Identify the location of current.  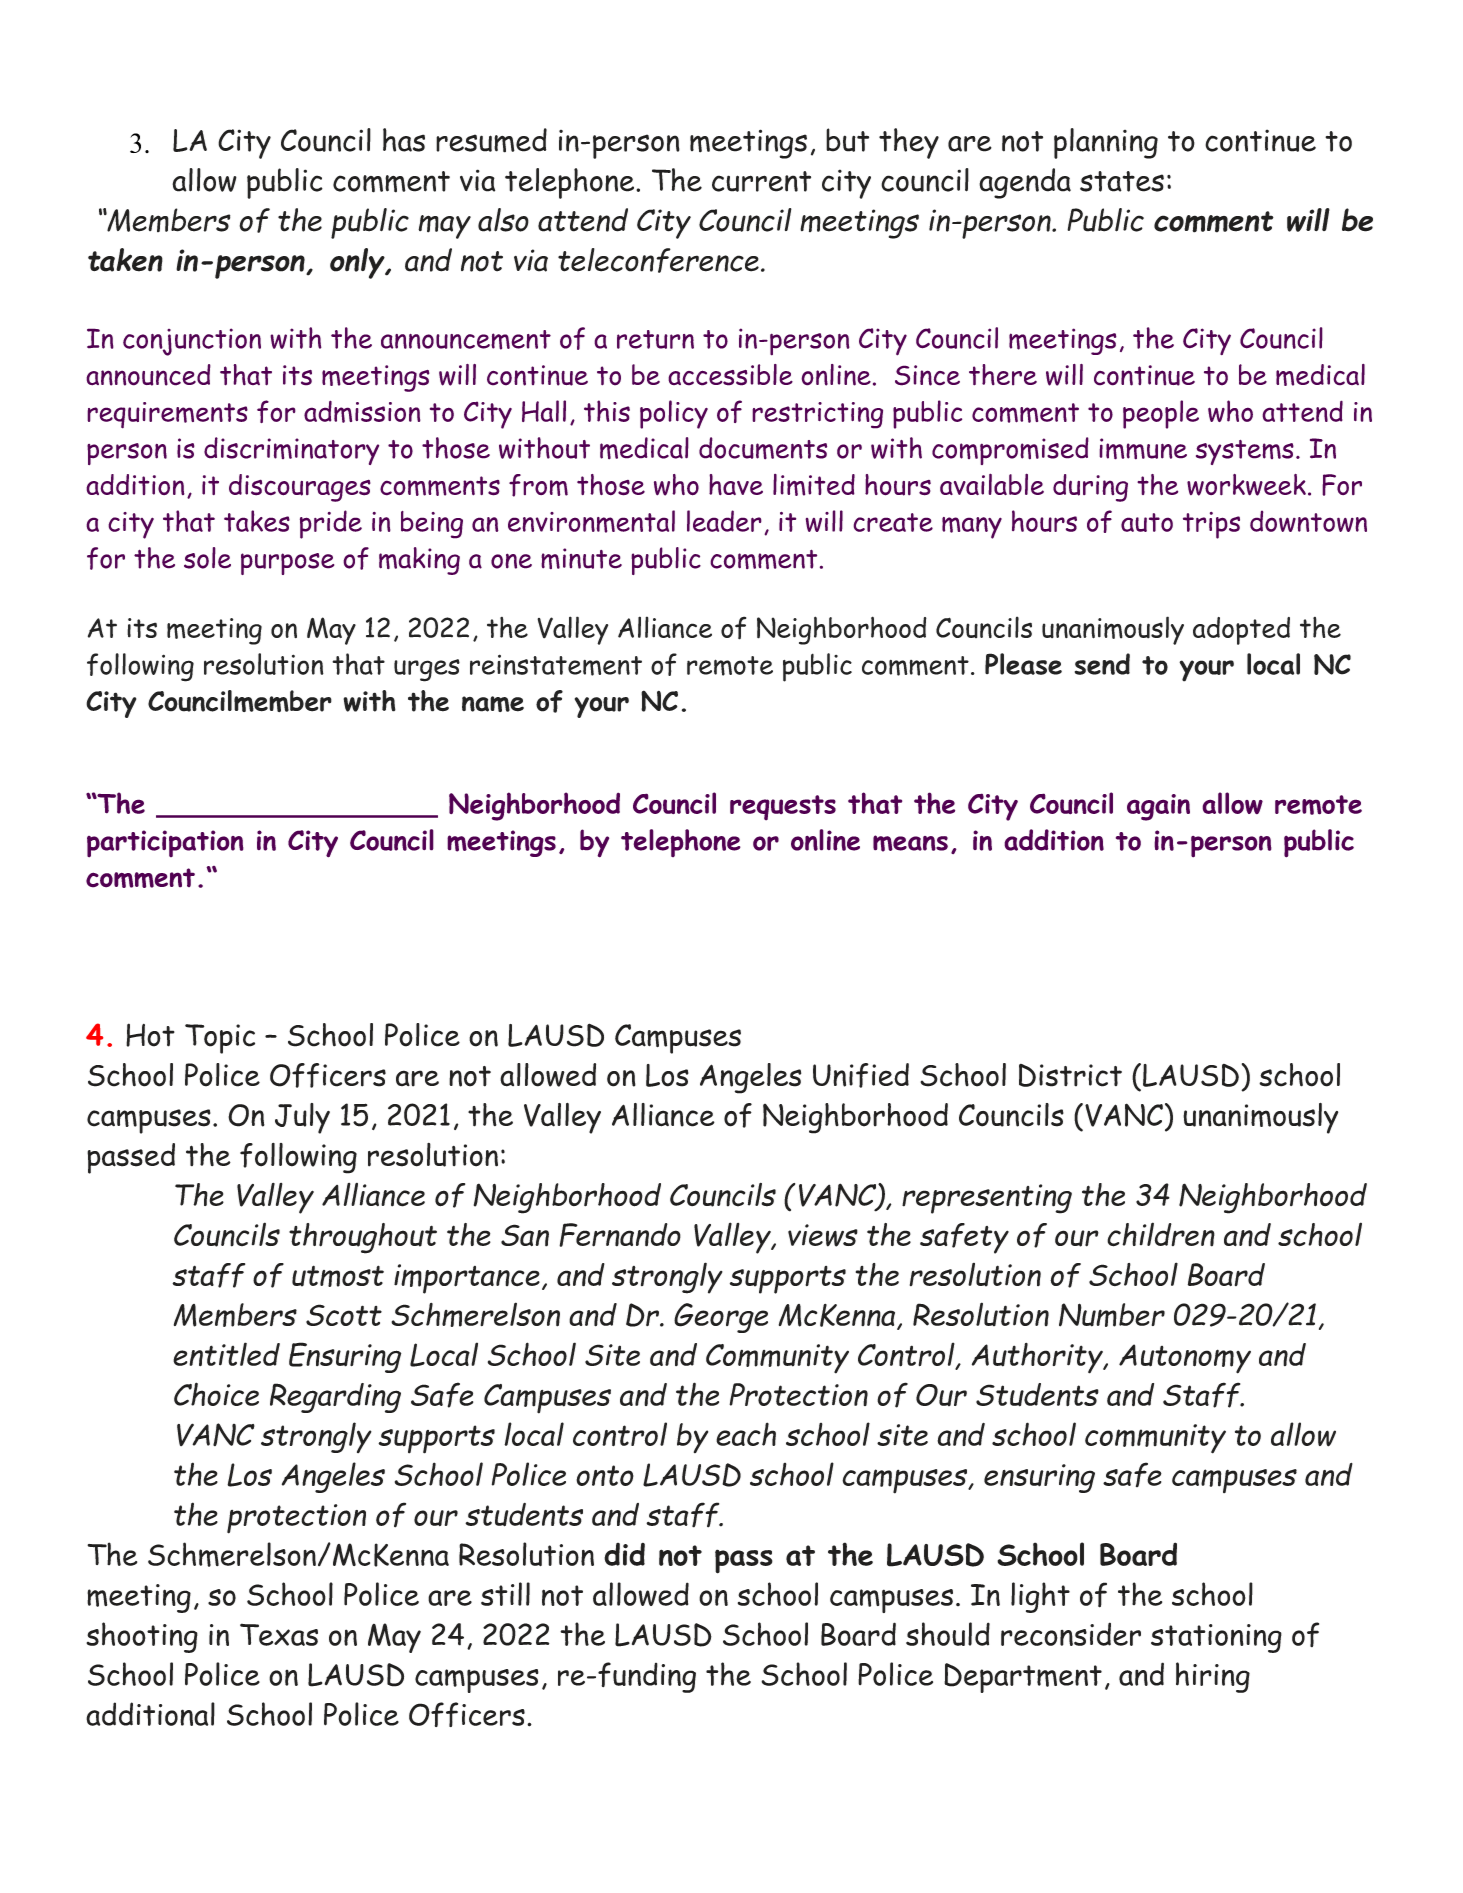
(761, 181).
